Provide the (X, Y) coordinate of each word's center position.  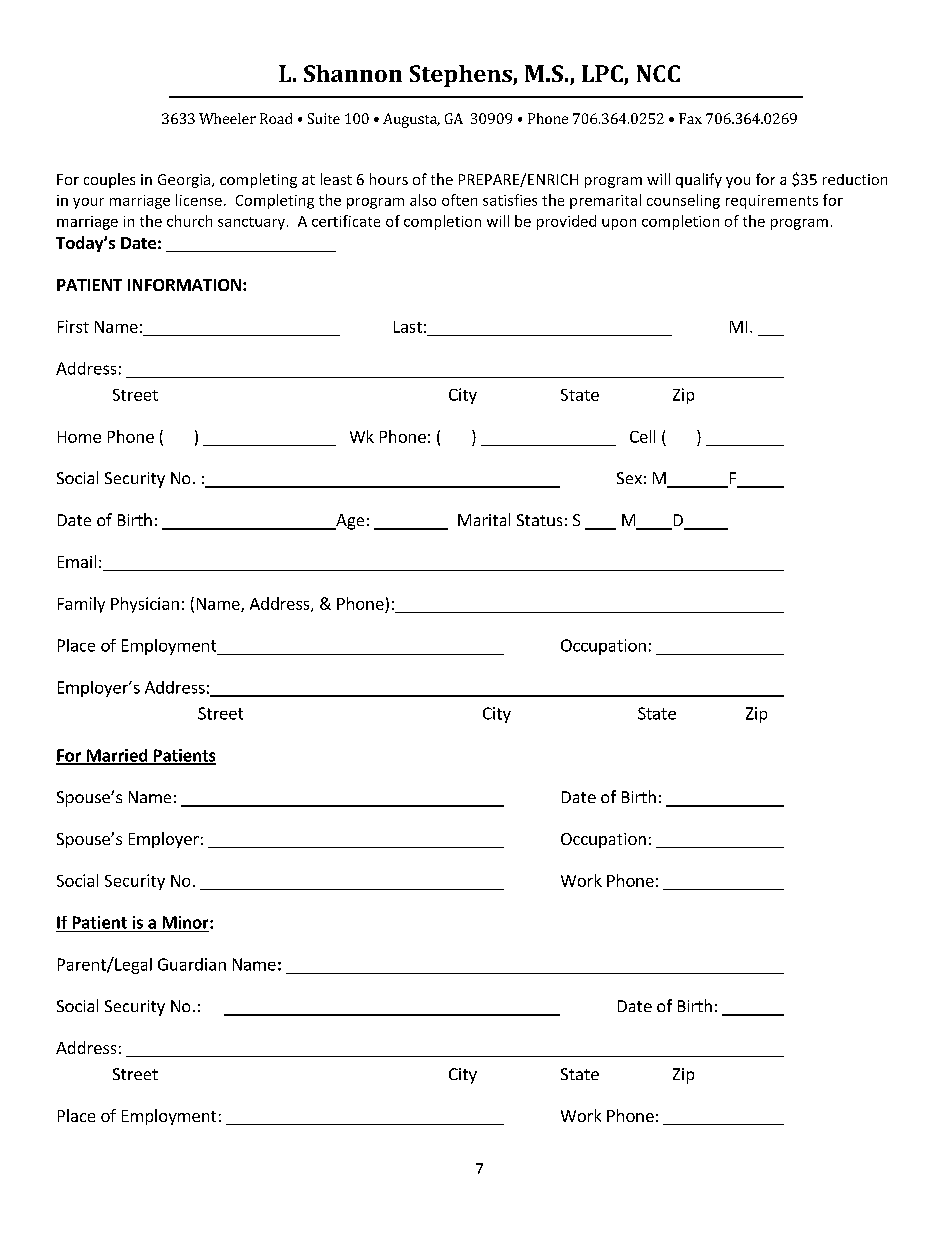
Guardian (192, 964)
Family (81, 605)
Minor (187, 922)
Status (539, 520)
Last (408, 327)
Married (117, 756)
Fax (690, 118)
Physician (145, 605)
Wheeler (227, 118)
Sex (629, 478)
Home (79, 437)
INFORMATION (184, 285)
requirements (772, 202)
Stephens (462, 76)
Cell (642, 436)
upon (619, 224)
